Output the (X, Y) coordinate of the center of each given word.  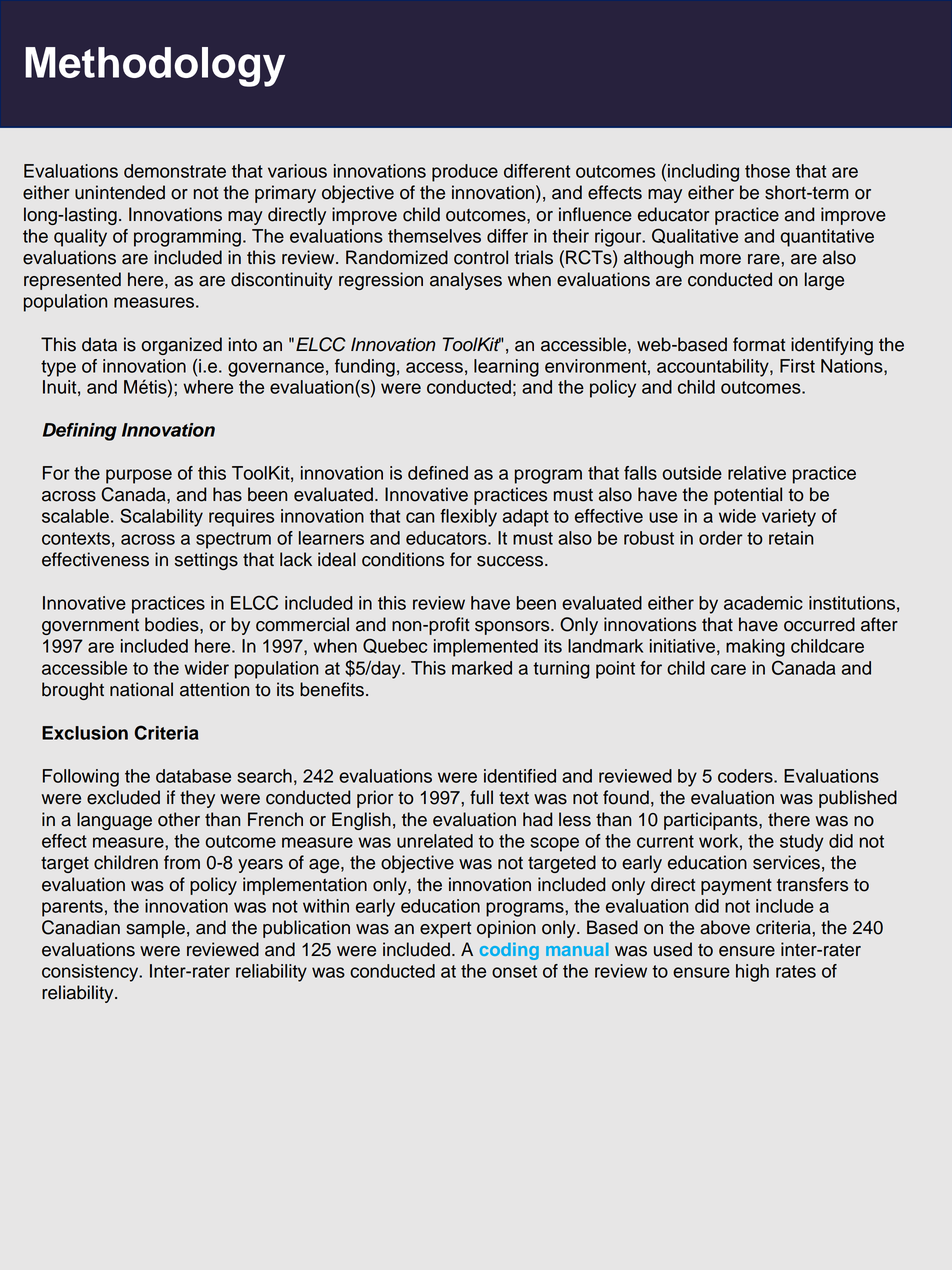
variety (789, 518)
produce (465, 173)
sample (155, 929)
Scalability (161, 517)
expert (445, 930)
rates (796, 971)
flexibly (468, 518)
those (767, 171)
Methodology (155, 67)
